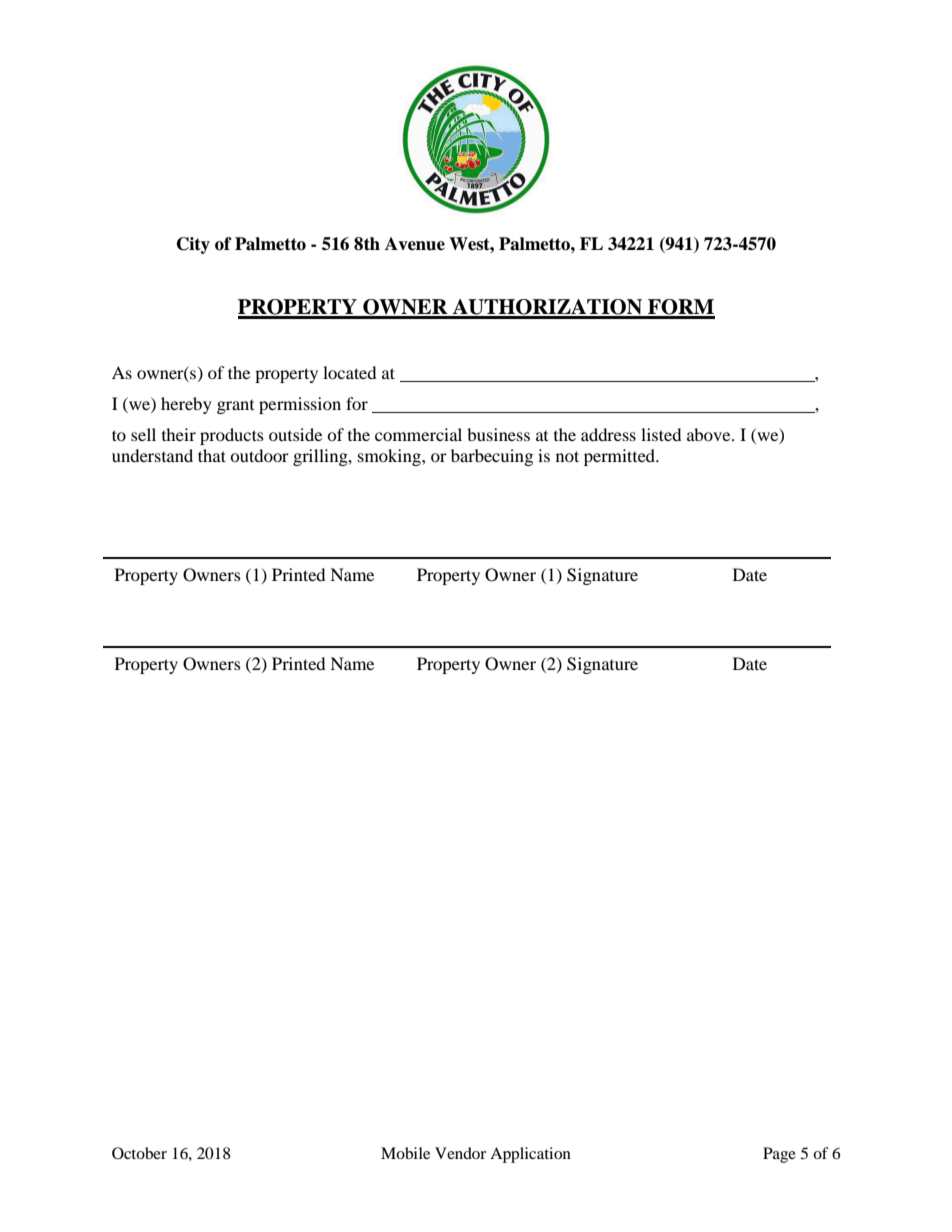 Image resolution: width=952 pixels, height=1232 pixels. I want to click on barbecuing, so click(492, 457).
